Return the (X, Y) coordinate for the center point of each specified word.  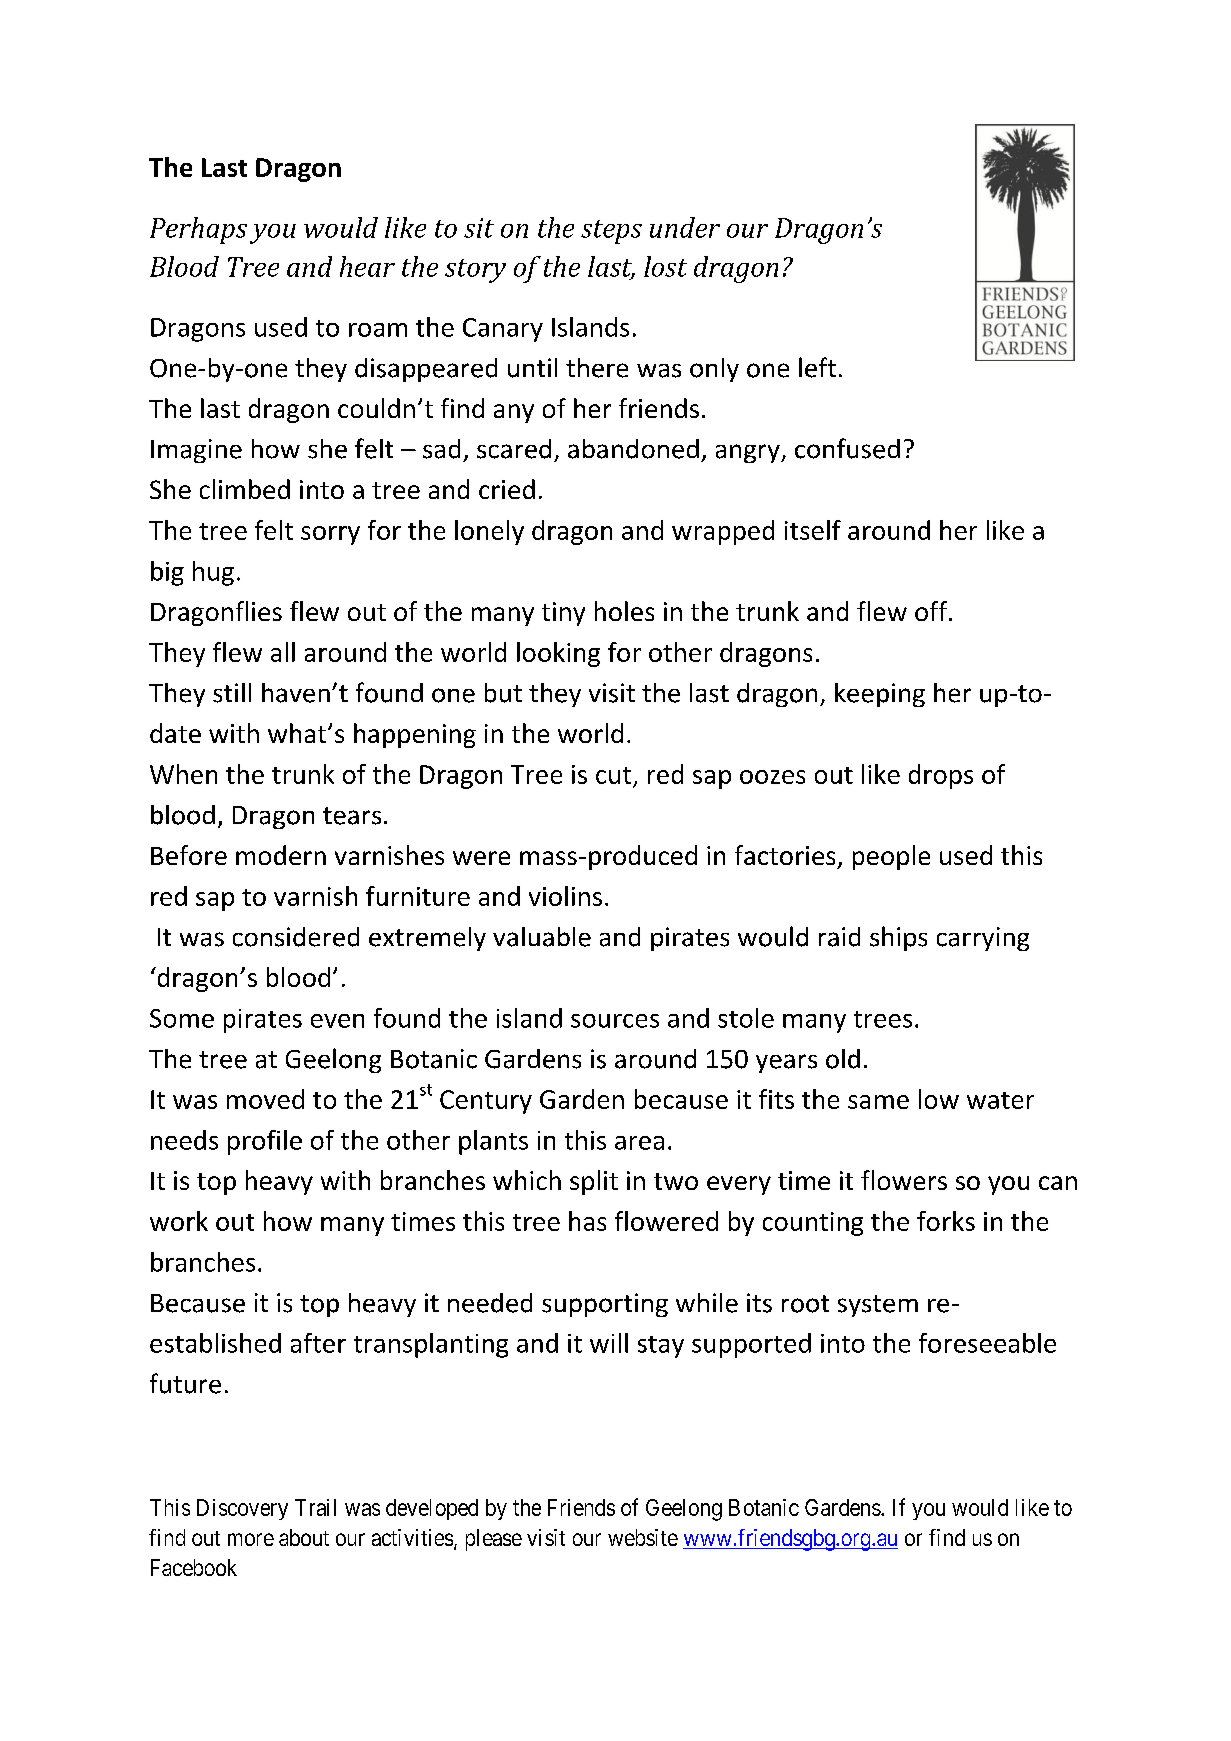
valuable (542, 937)
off (932, 611)
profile (265, 1142)
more (251, 1539)
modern (281, 855)
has (587, 1221)
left (817, 367)
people (891, 857)
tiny (563, 614)
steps (611, 232)
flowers (904, 1180)
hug (213, 573)
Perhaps (198, 230)
